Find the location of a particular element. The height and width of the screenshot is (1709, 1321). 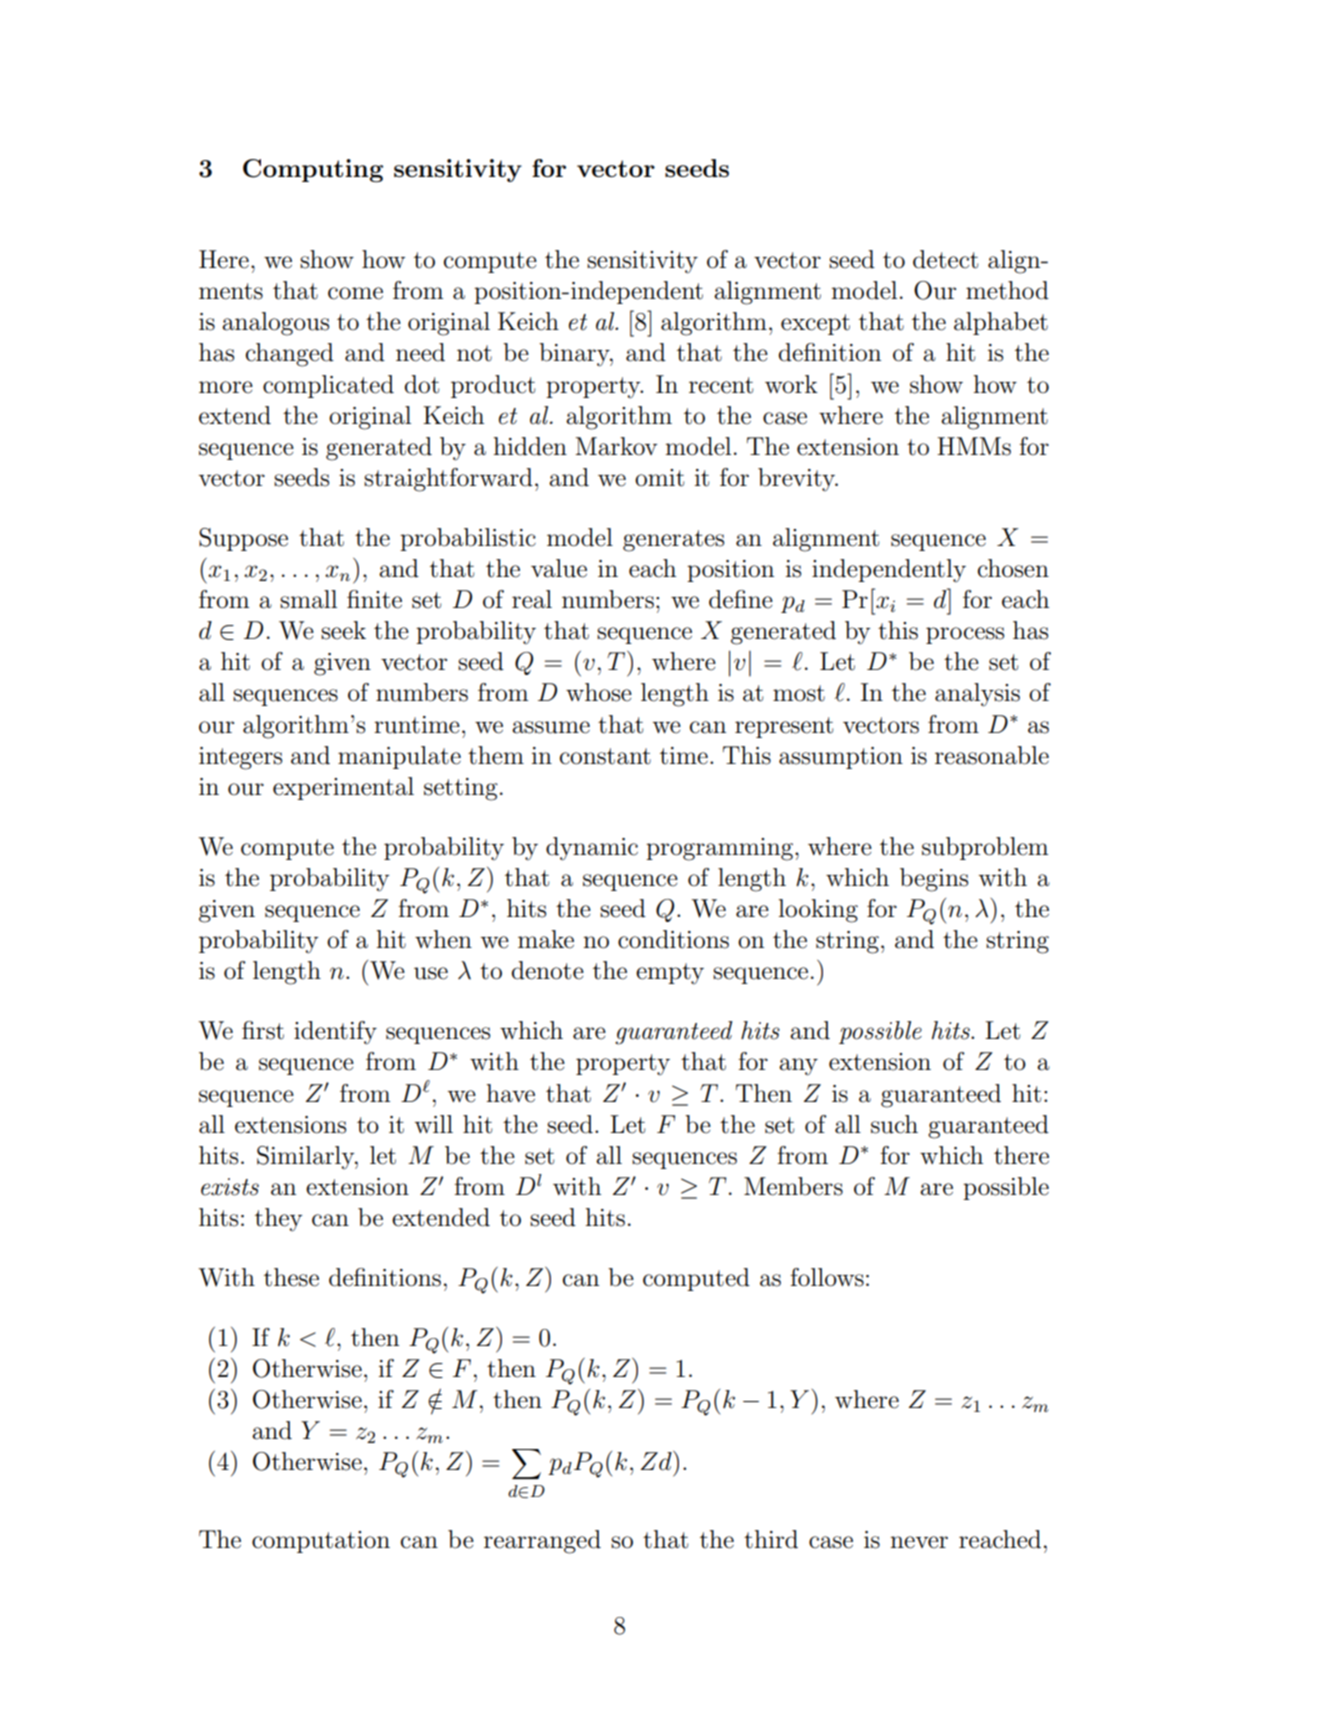

have is located at coordinates (510, 1093).
